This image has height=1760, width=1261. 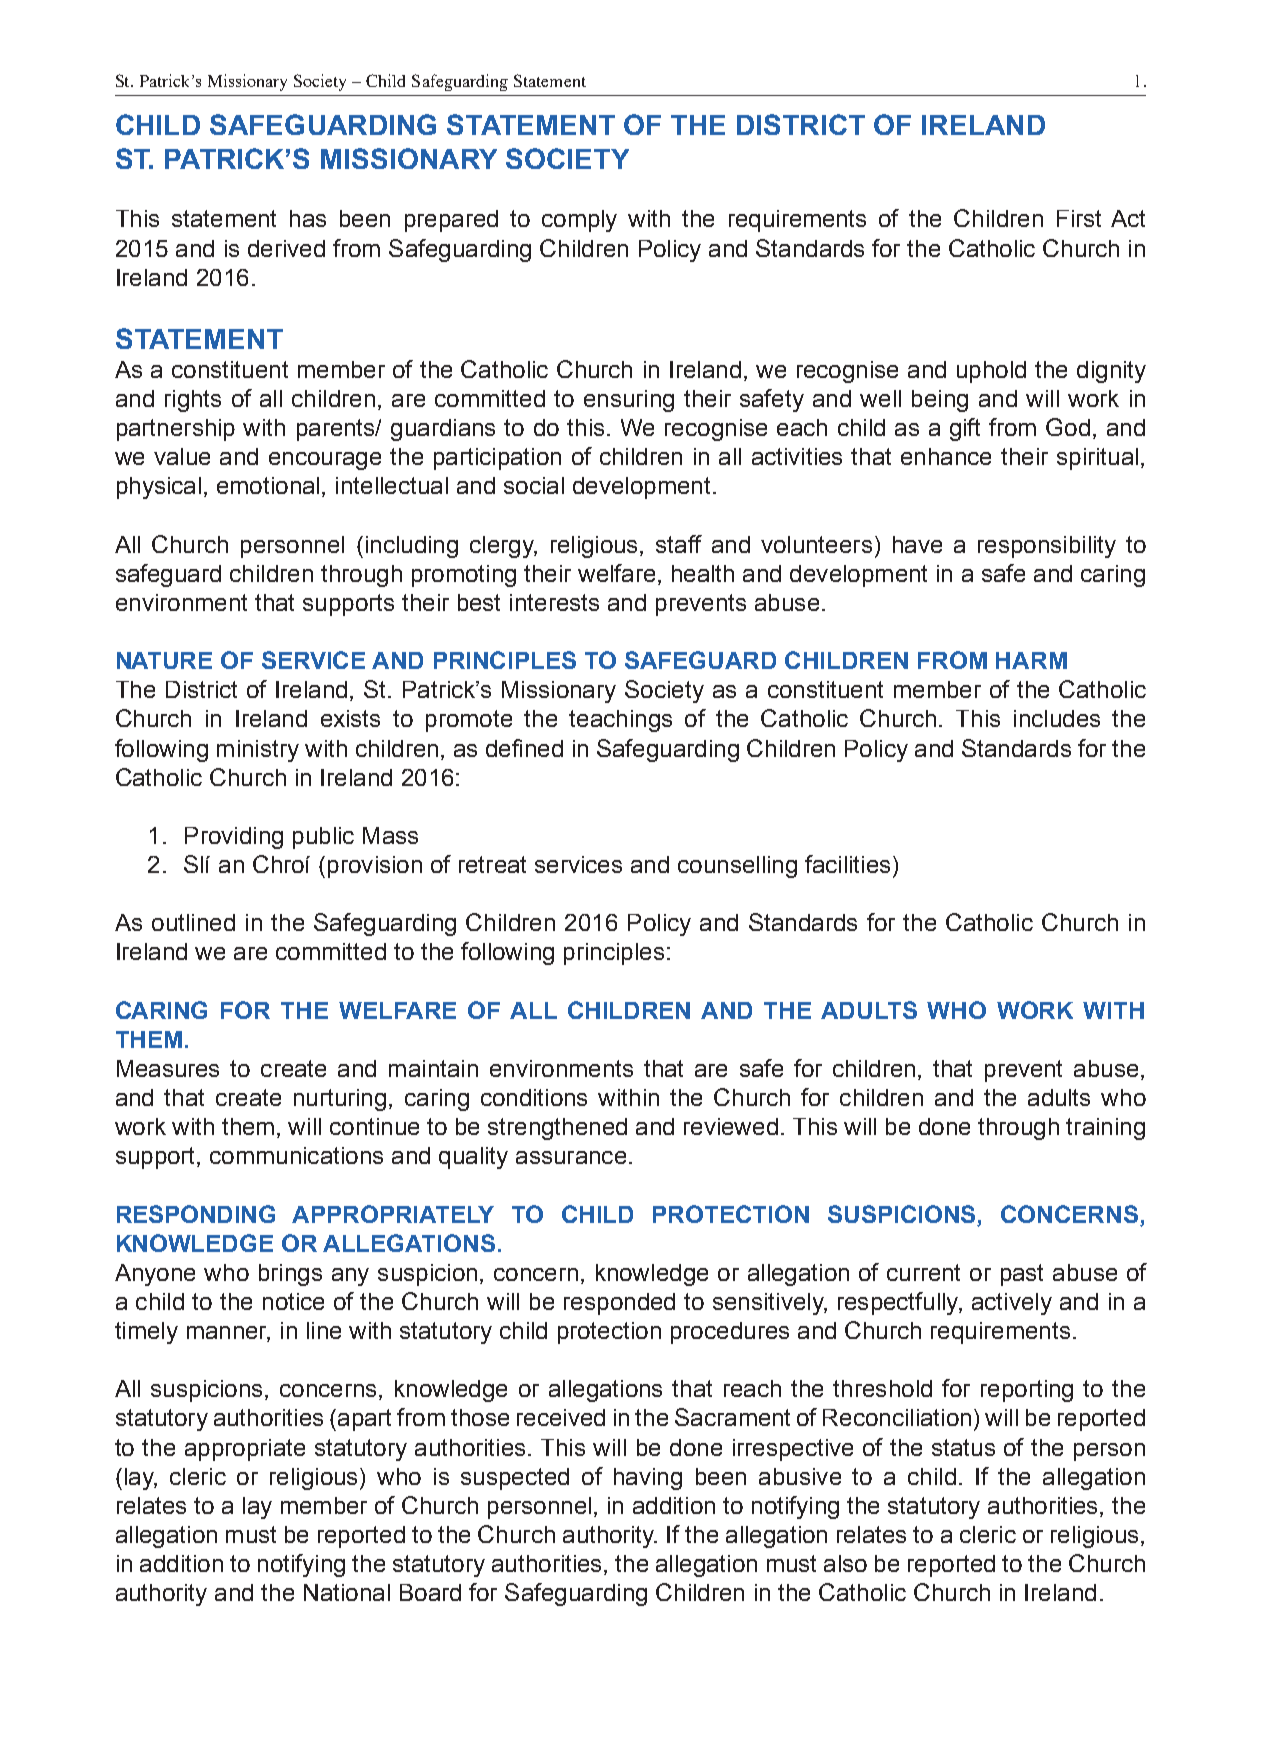 I want to click on status, so click(x=963, y=1447).
